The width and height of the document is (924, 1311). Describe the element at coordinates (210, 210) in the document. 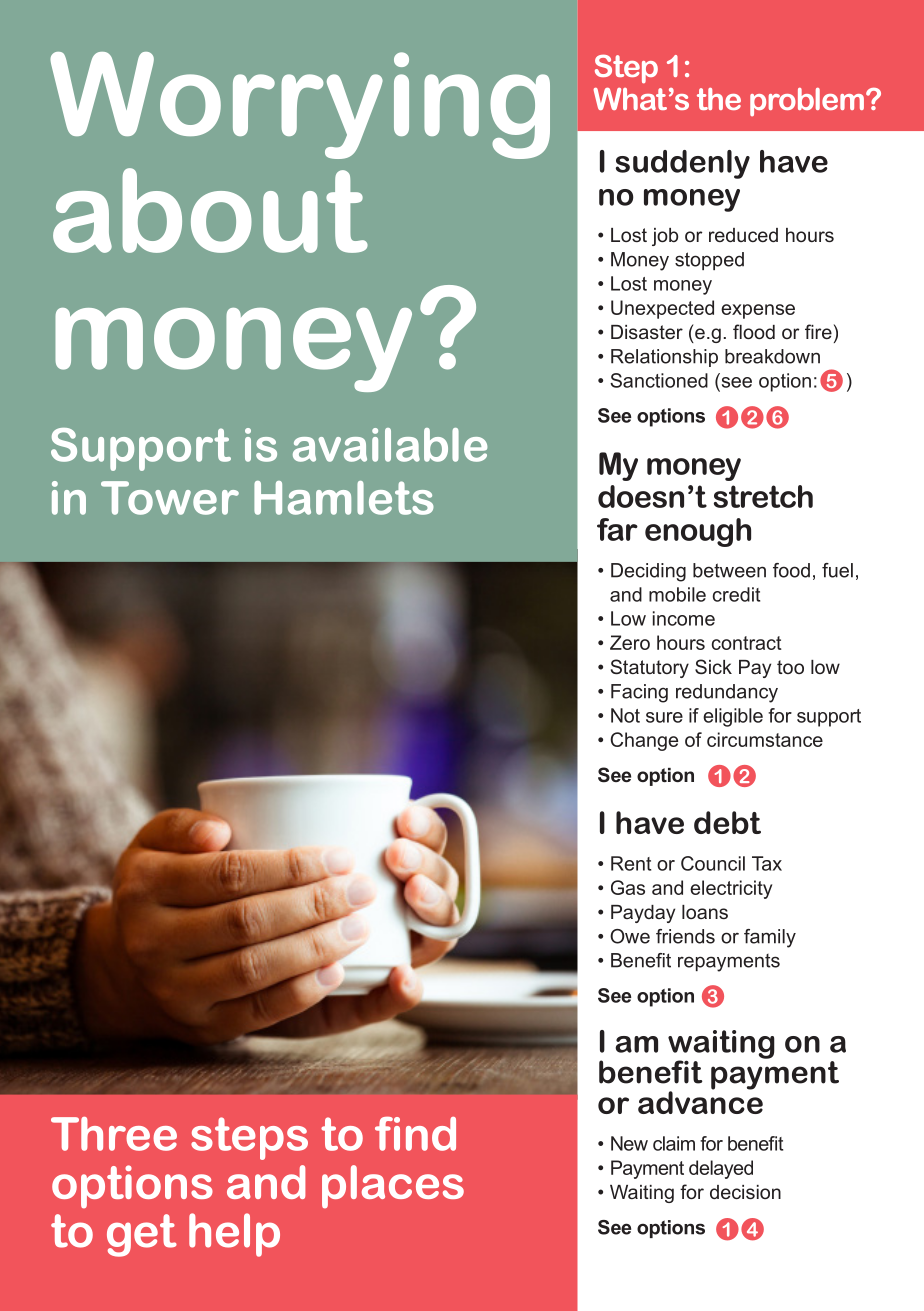

I see `about` at that location.
